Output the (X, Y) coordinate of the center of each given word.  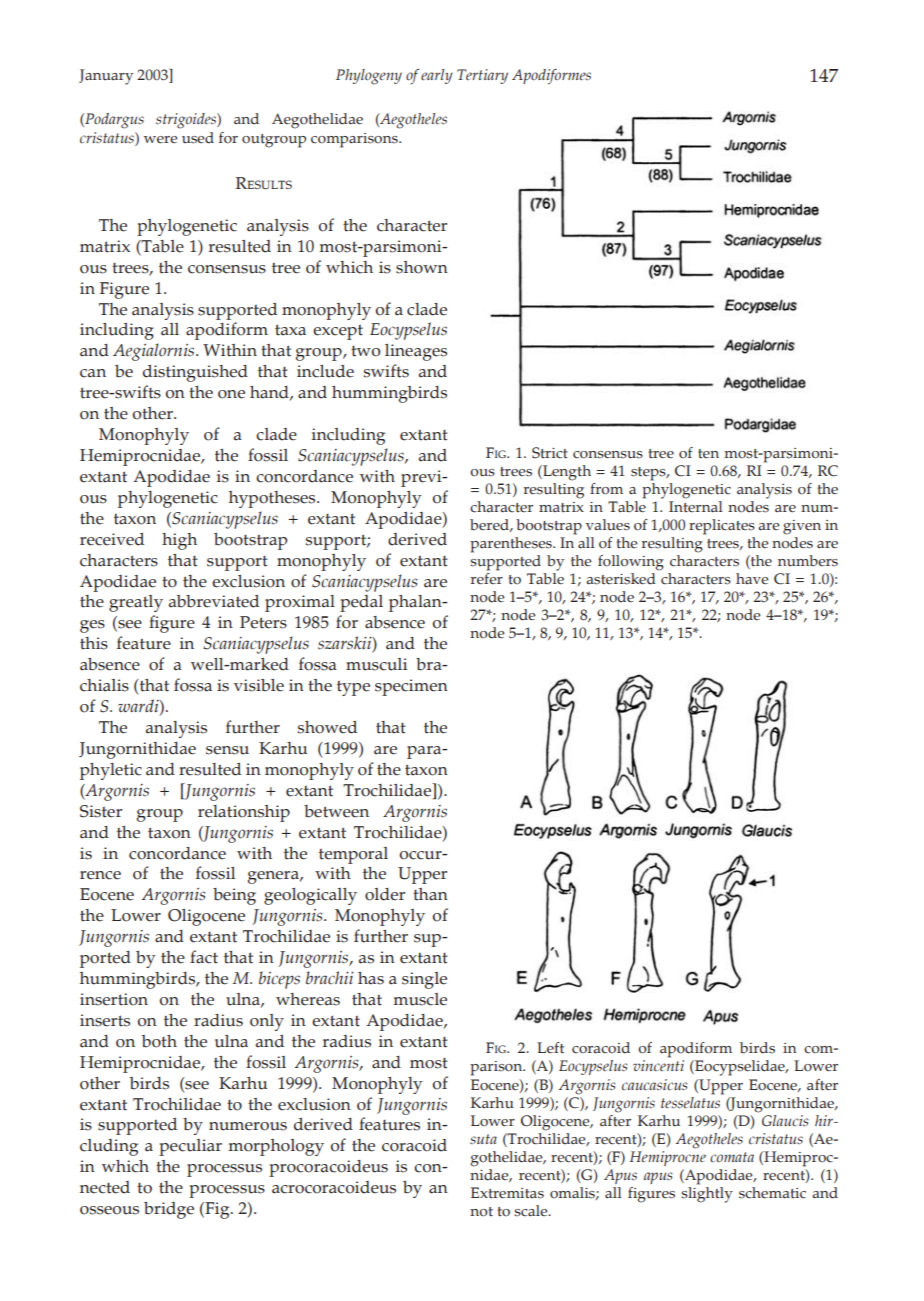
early (437, 76)
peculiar (190, 1147)
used (198, 138)
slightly (707, 1193)
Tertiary (482, 76)
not (481, 1212)
